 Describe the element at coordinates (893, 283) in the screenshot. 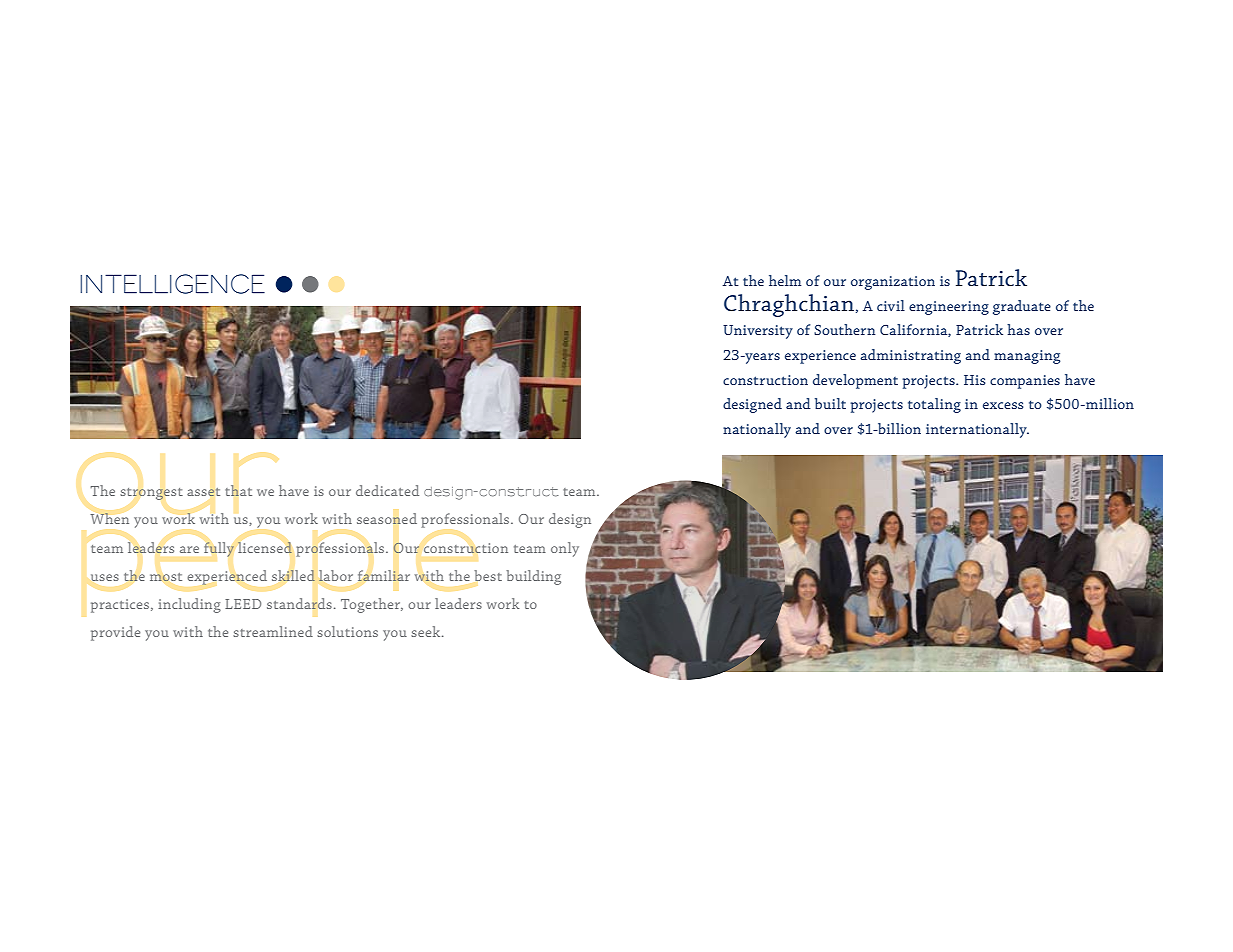

I see `organization` at that location.
